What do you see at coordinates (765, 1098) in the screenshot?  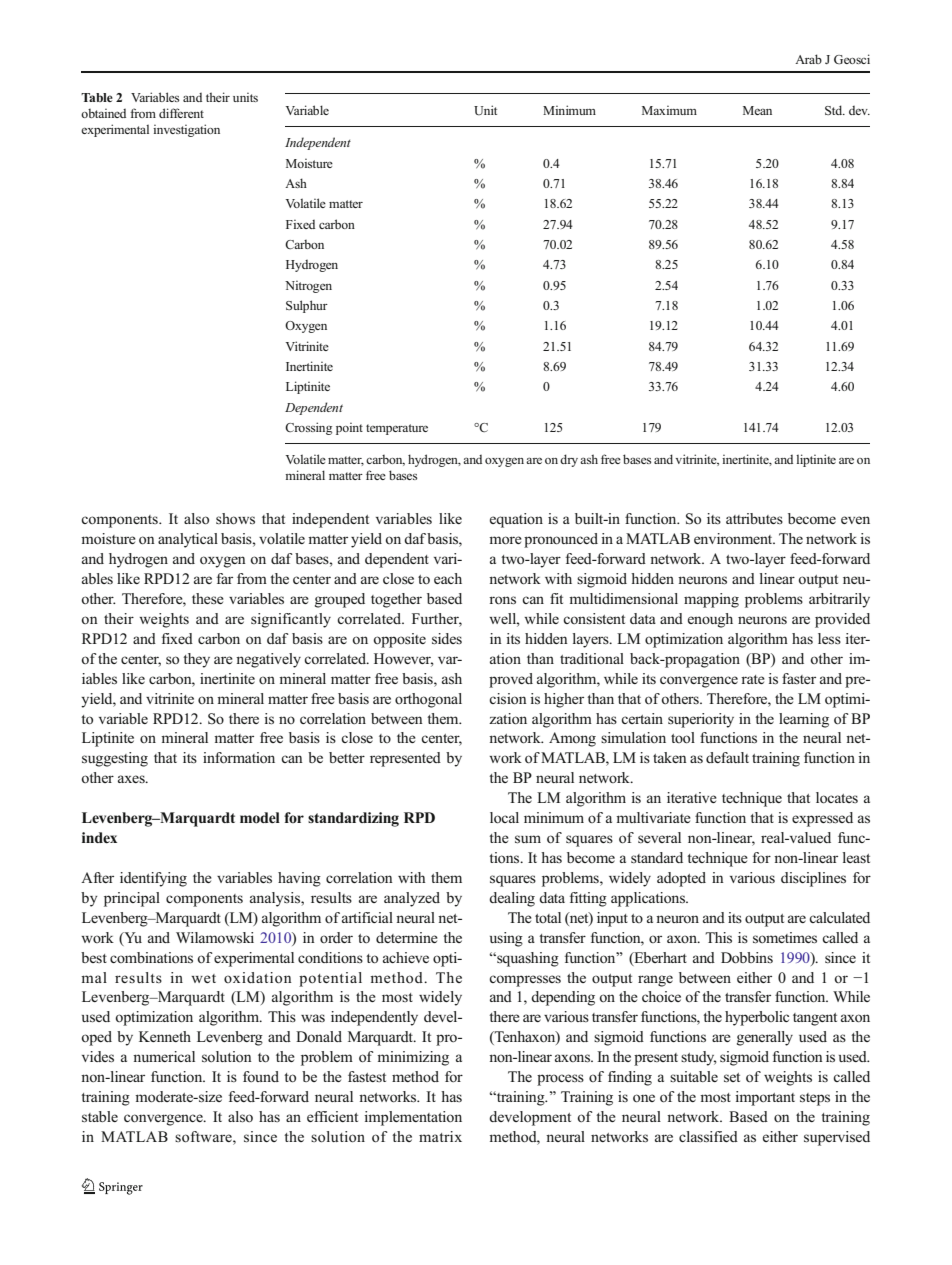 I see `important` at bounding box center [765, 1098].
